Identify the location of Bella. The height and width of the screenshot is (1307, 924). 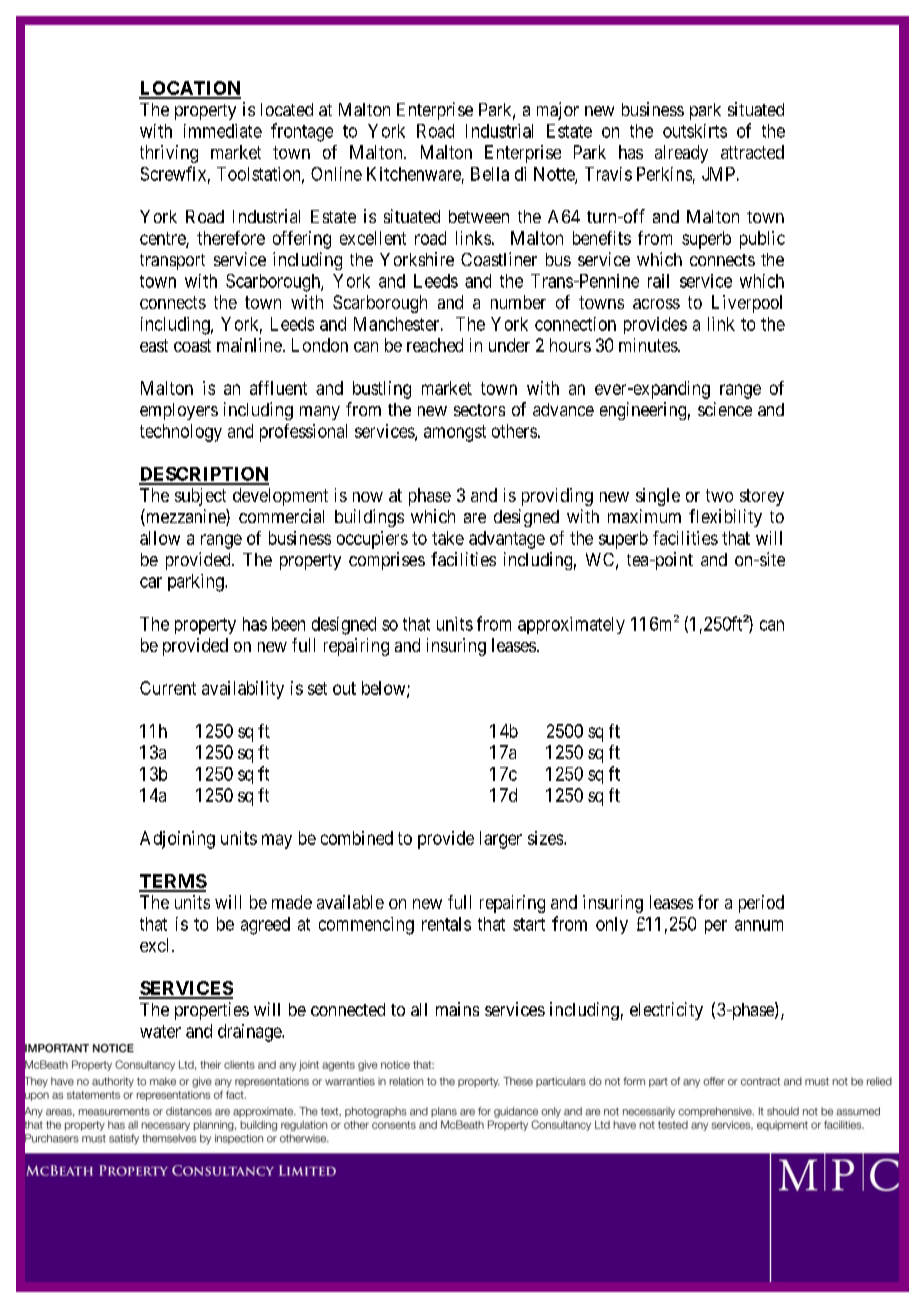
(490, 174).
